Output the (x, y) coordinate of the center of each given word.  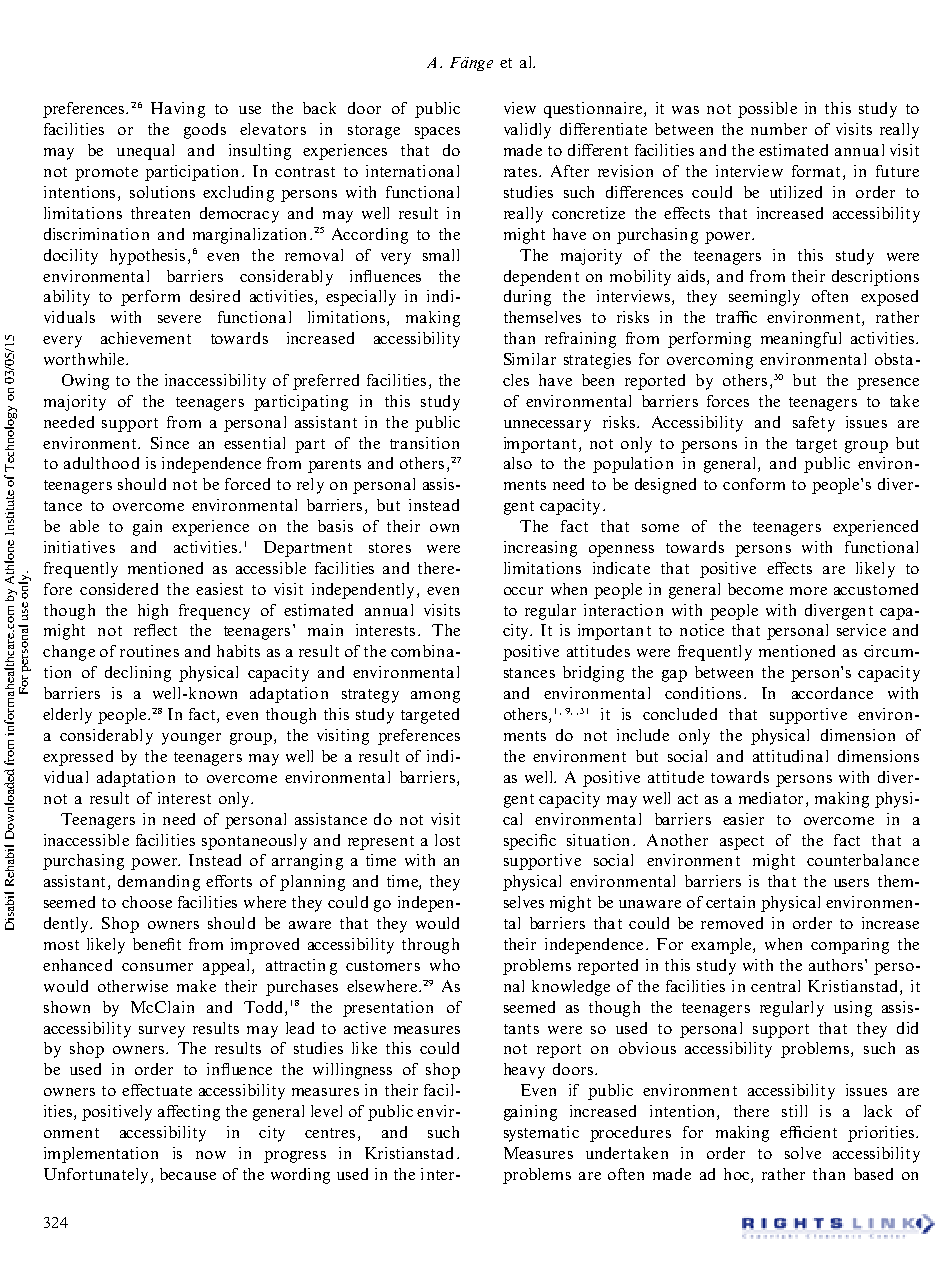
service (861, 630)
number (779, 129)
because (188, 1174)
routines (149, 651)
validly (527, 131)
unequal (145, 152)
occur (523, 591)
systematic (541, 1134)
